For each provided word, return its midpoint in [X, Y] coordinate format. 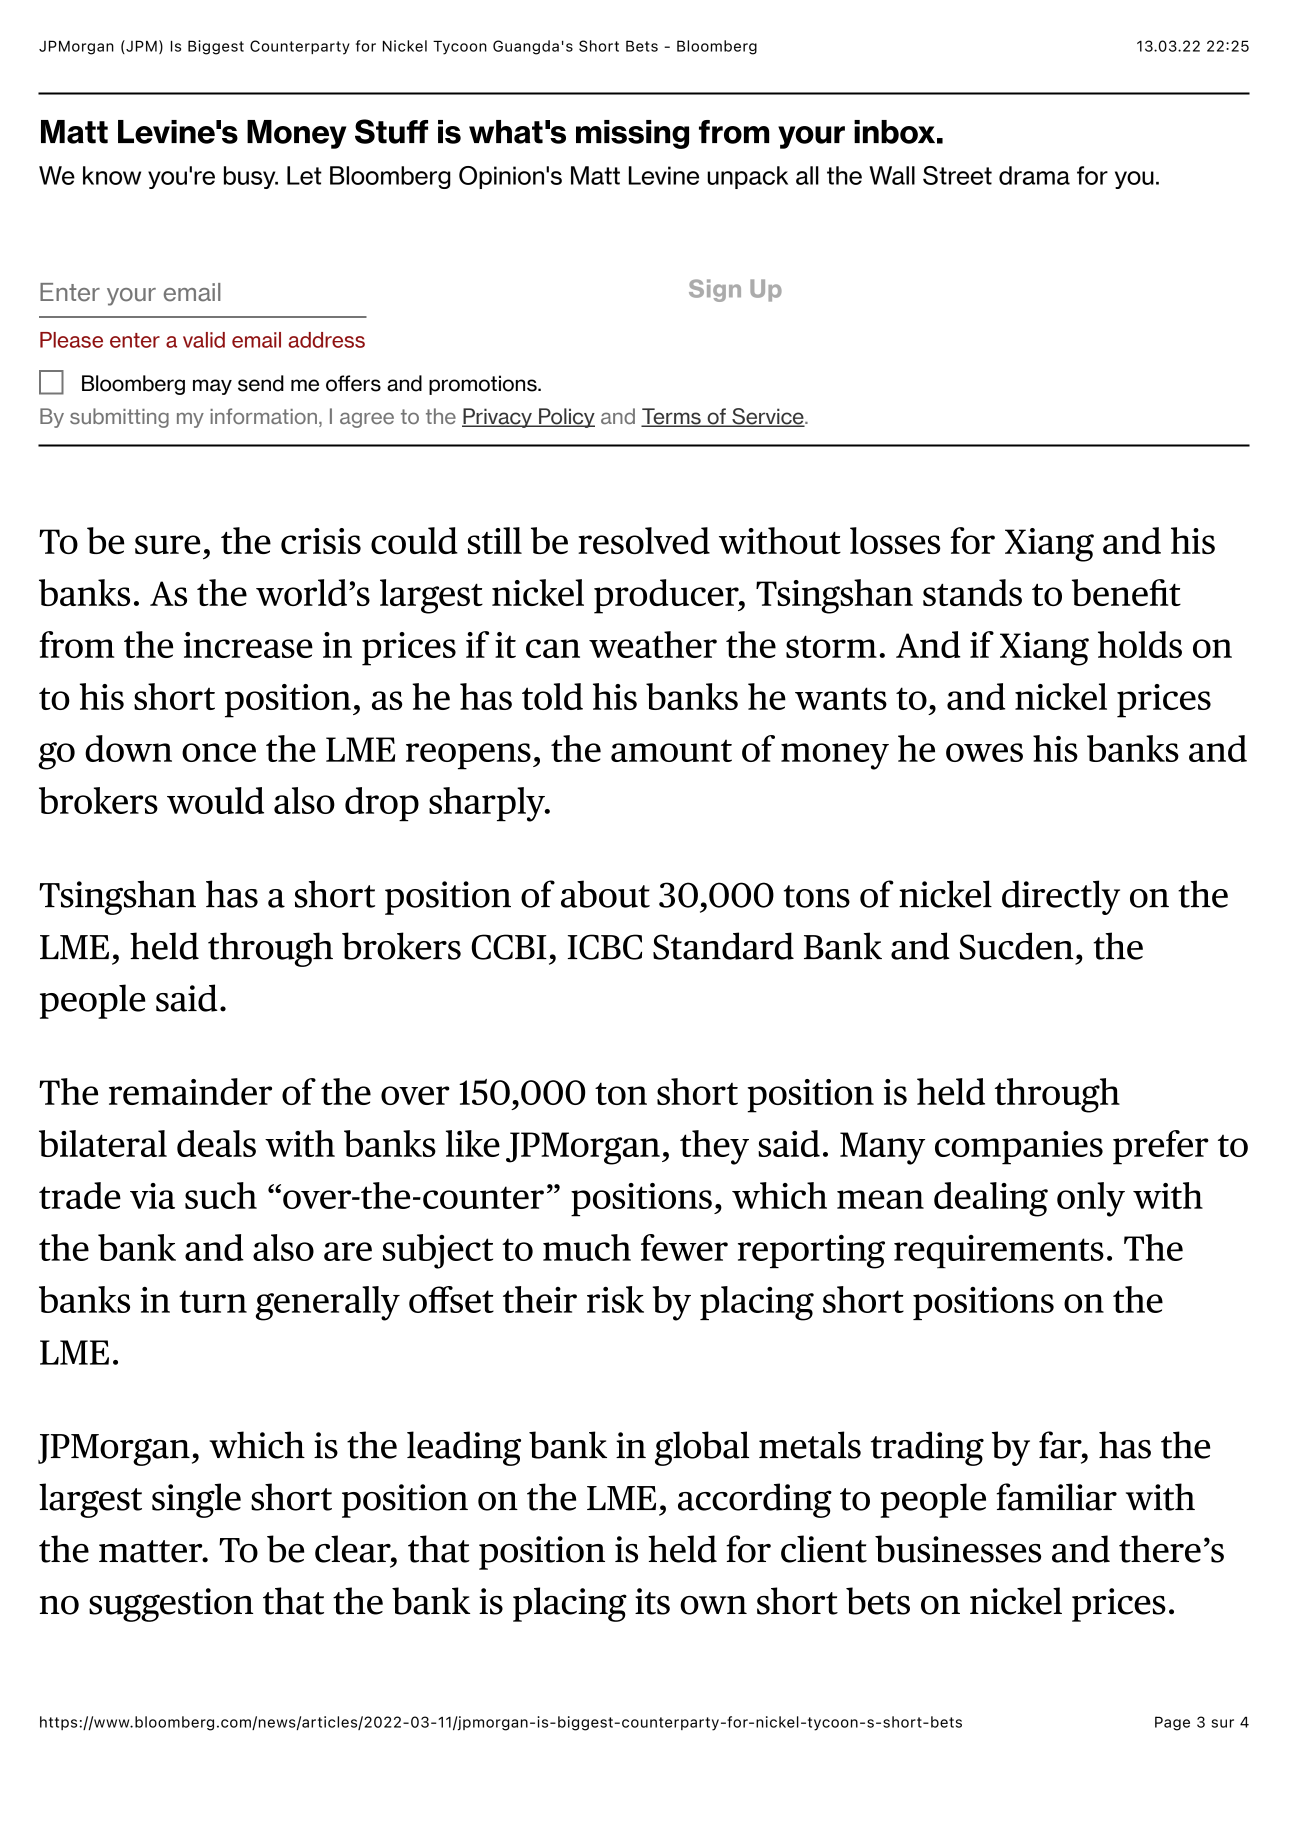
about [605, 894]
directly [1061, 897]
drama [1034, 175]
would [215, 800]
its [652, 1601]
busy [251, 177]
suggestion [171, 1605]
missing [632, 134]
